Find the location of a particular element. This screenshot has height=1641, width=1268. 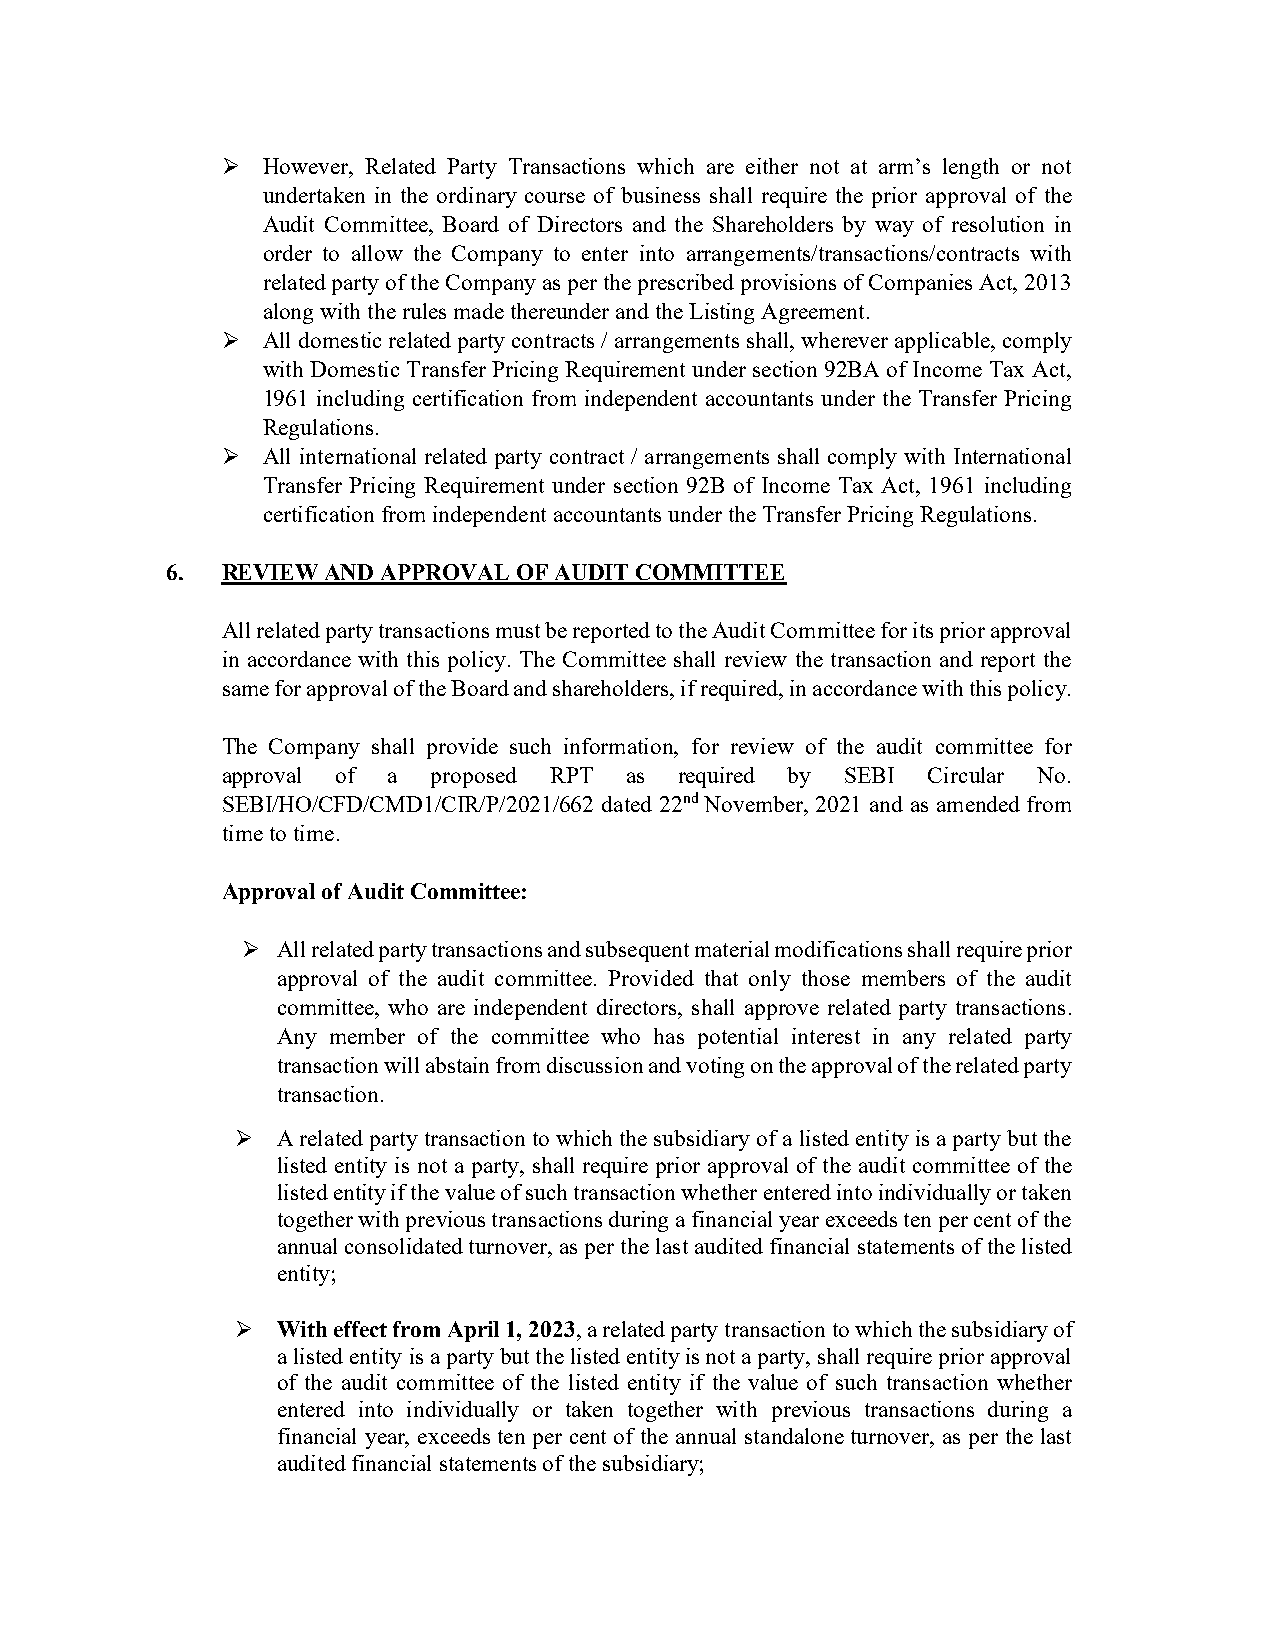

effect is located at coordinates (360, 1329).
